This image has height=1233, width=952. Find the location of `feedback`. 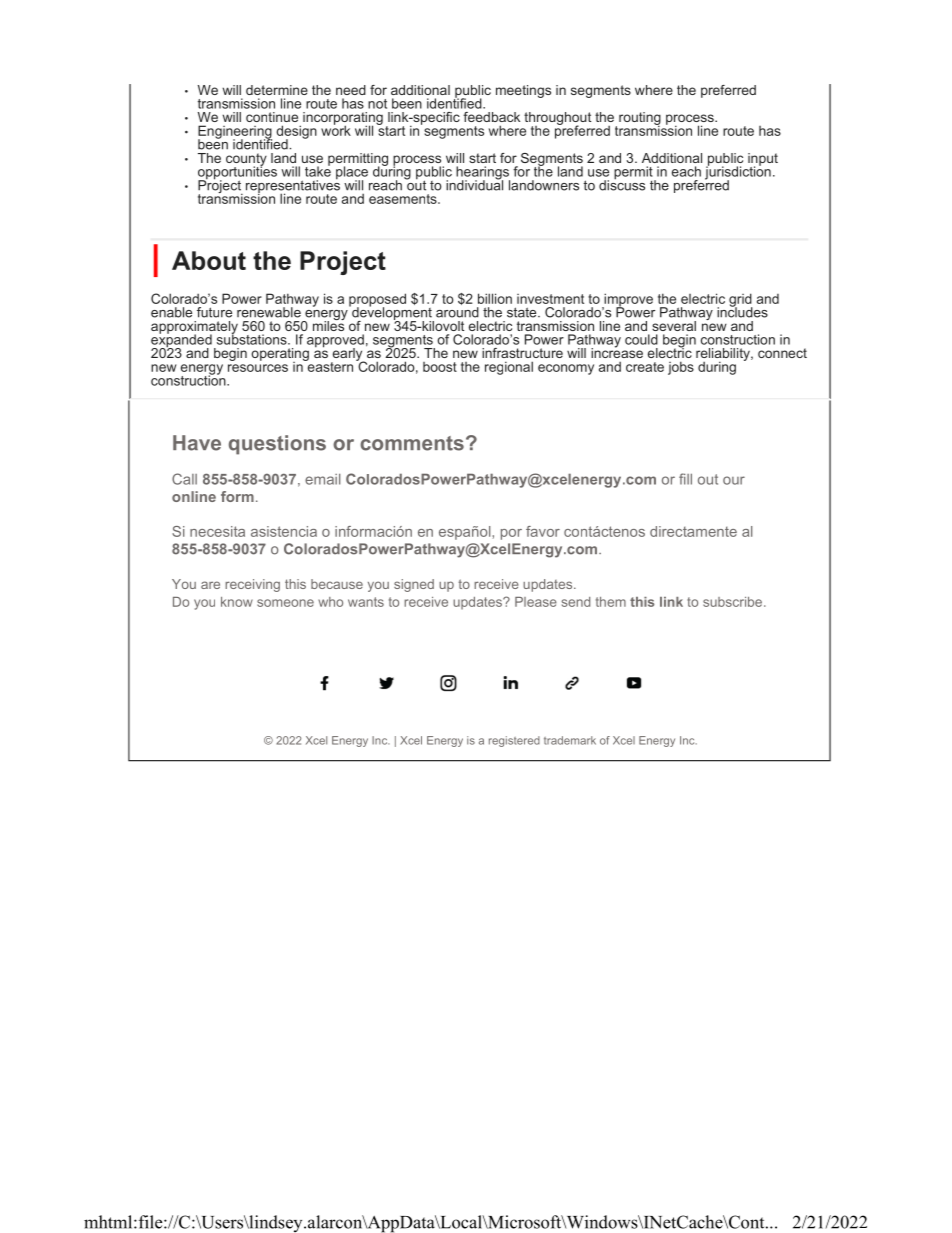

feedback is located at coordinates (491, 117).
